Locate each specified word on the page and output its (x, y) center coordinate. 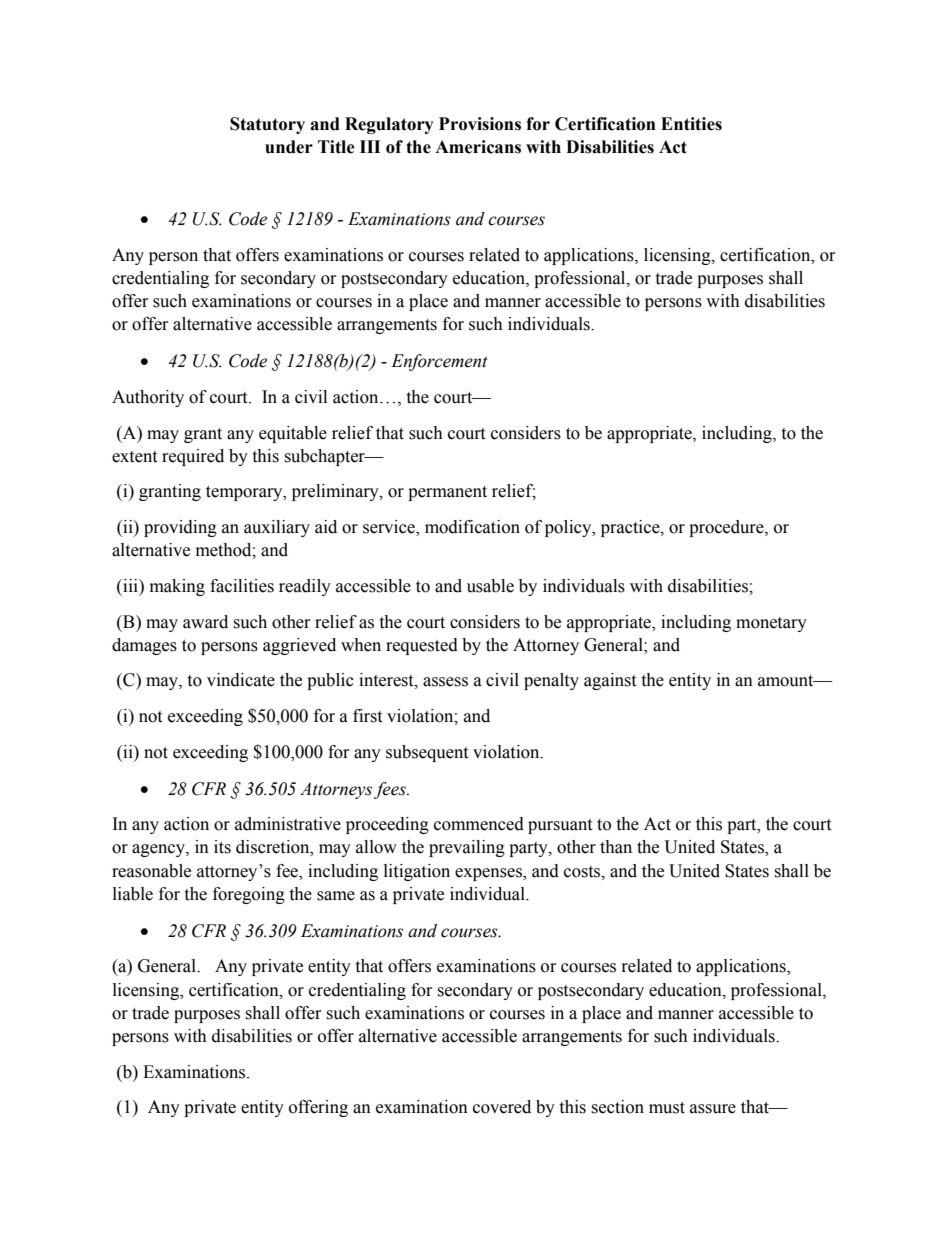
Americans (478, 147)
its (222, 847)
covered (502, 1107)
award (205, 622)
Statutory (267, 125)
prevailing (467, 848)
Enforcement (439, 362)
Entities (691, 124)
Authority (148, 398)
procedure (727, 528)
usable (490, 586)
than (616, 847)
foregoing (249, 895)
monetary (771, 624)
